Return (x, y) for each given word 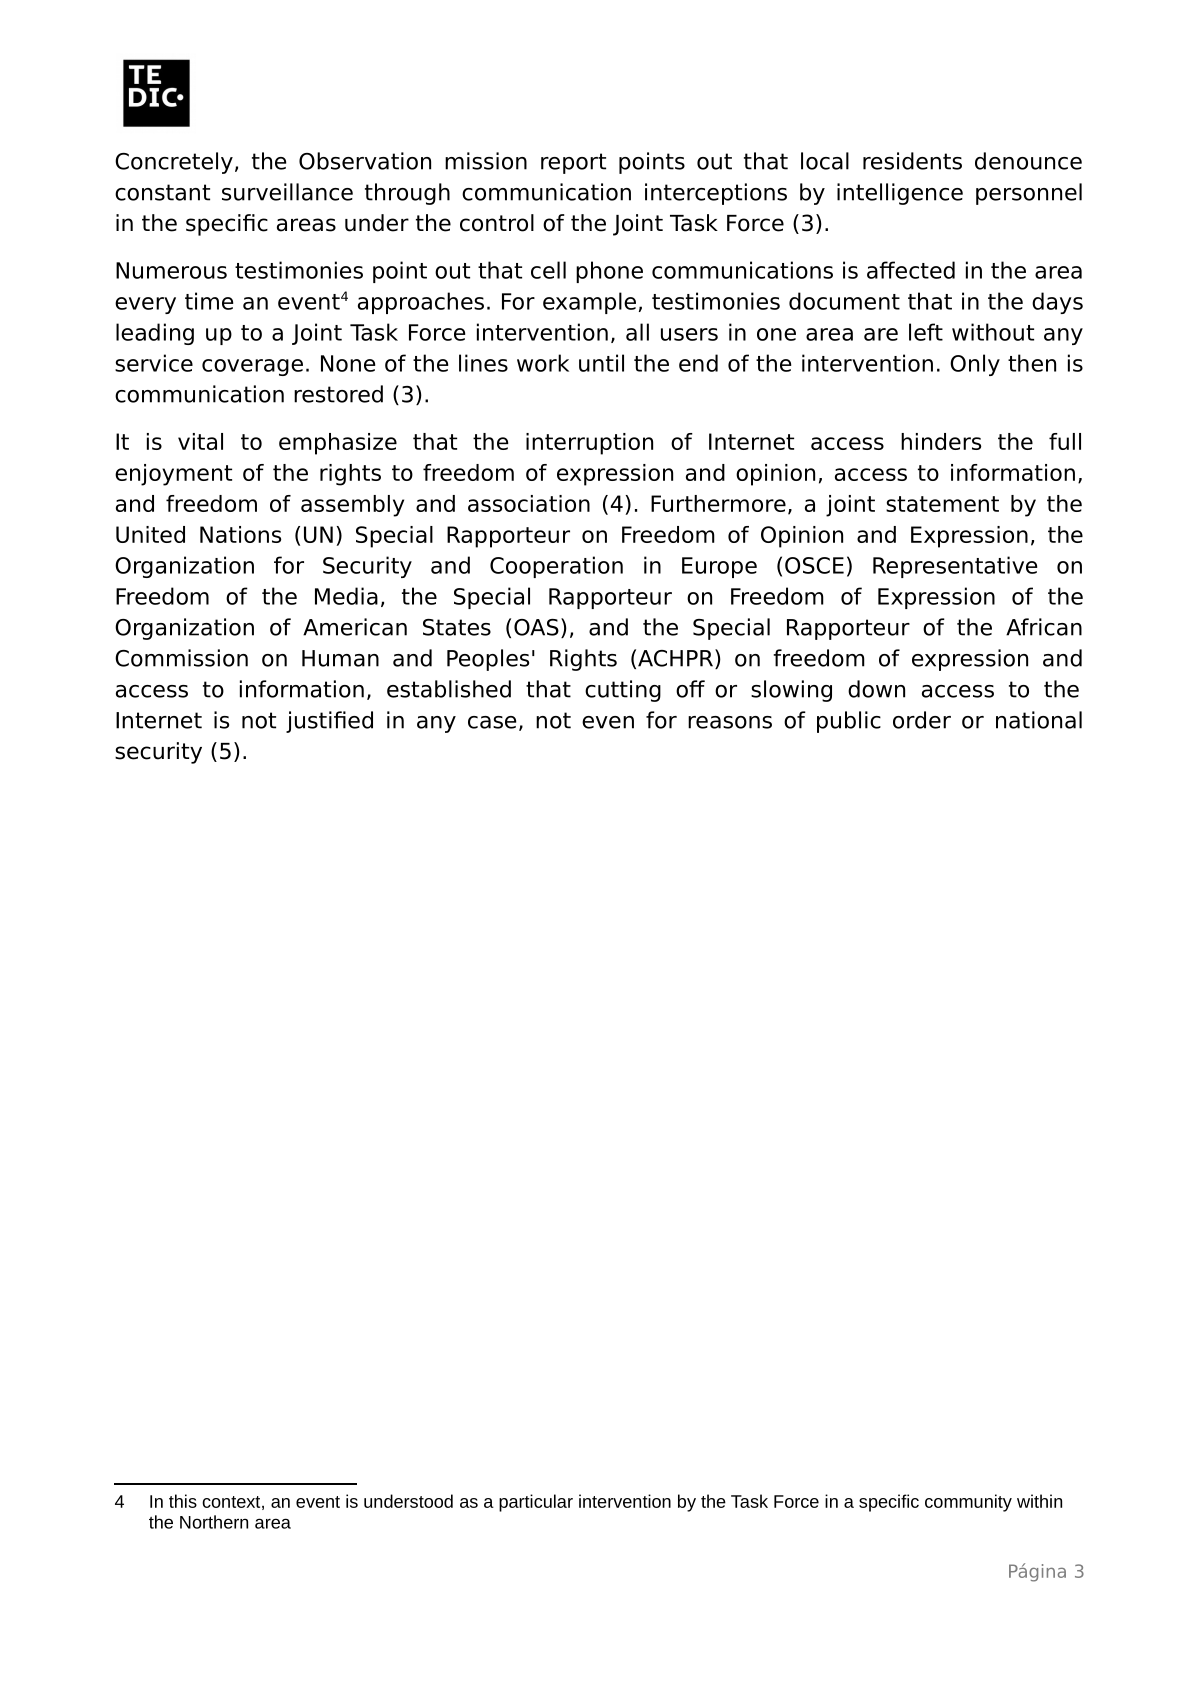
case (492, 722)
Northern (214, 1522)
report (573, 163)
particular (536, 1503)
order (922, 720)
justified (329, 722)
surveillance (287, 192)
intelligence (900, 194)
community (968, 1503)
